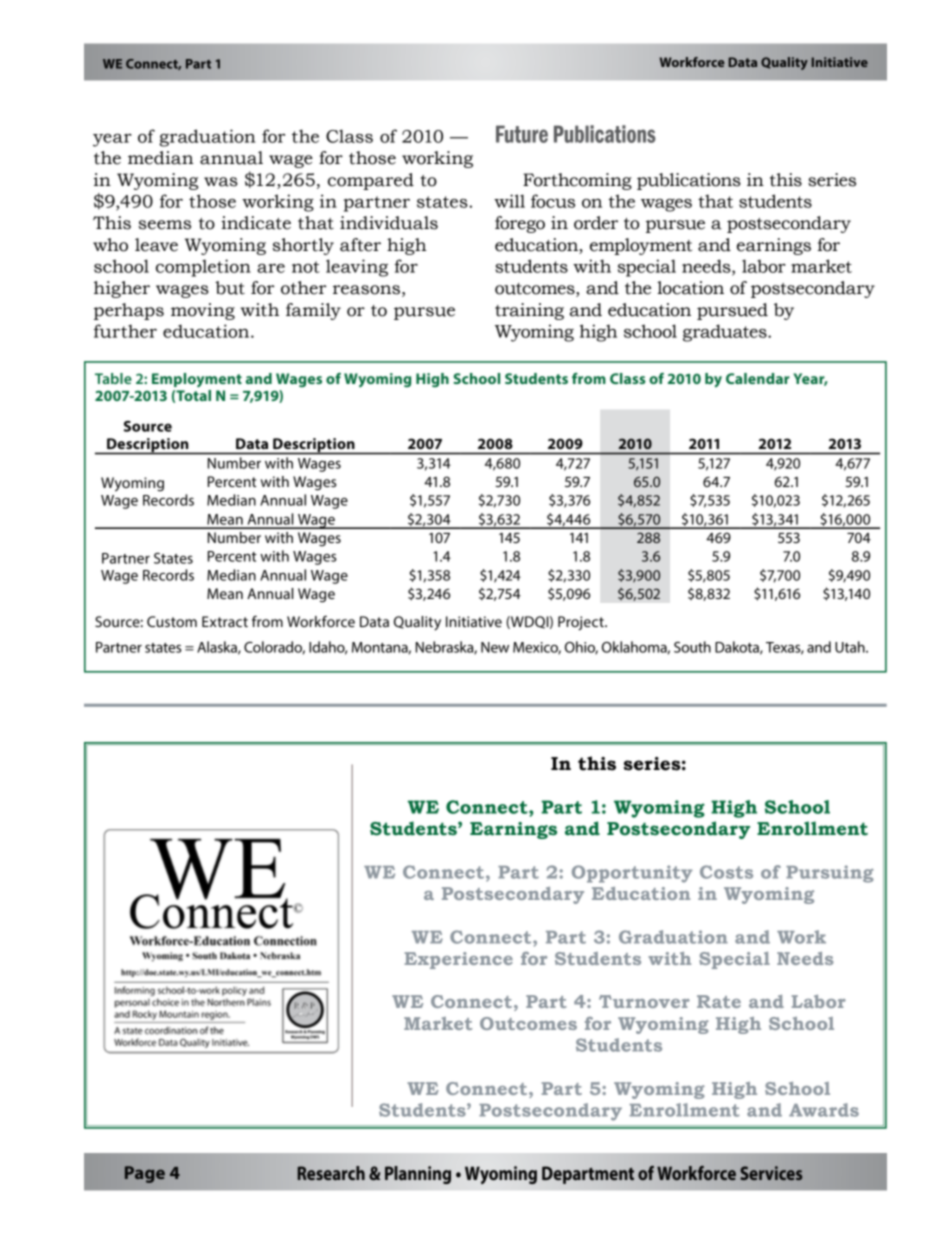 This page has width=952, height=1233. What do you see at coordinates (596, 223) in the page?
I see `order` at bounding box center [596, 223].
